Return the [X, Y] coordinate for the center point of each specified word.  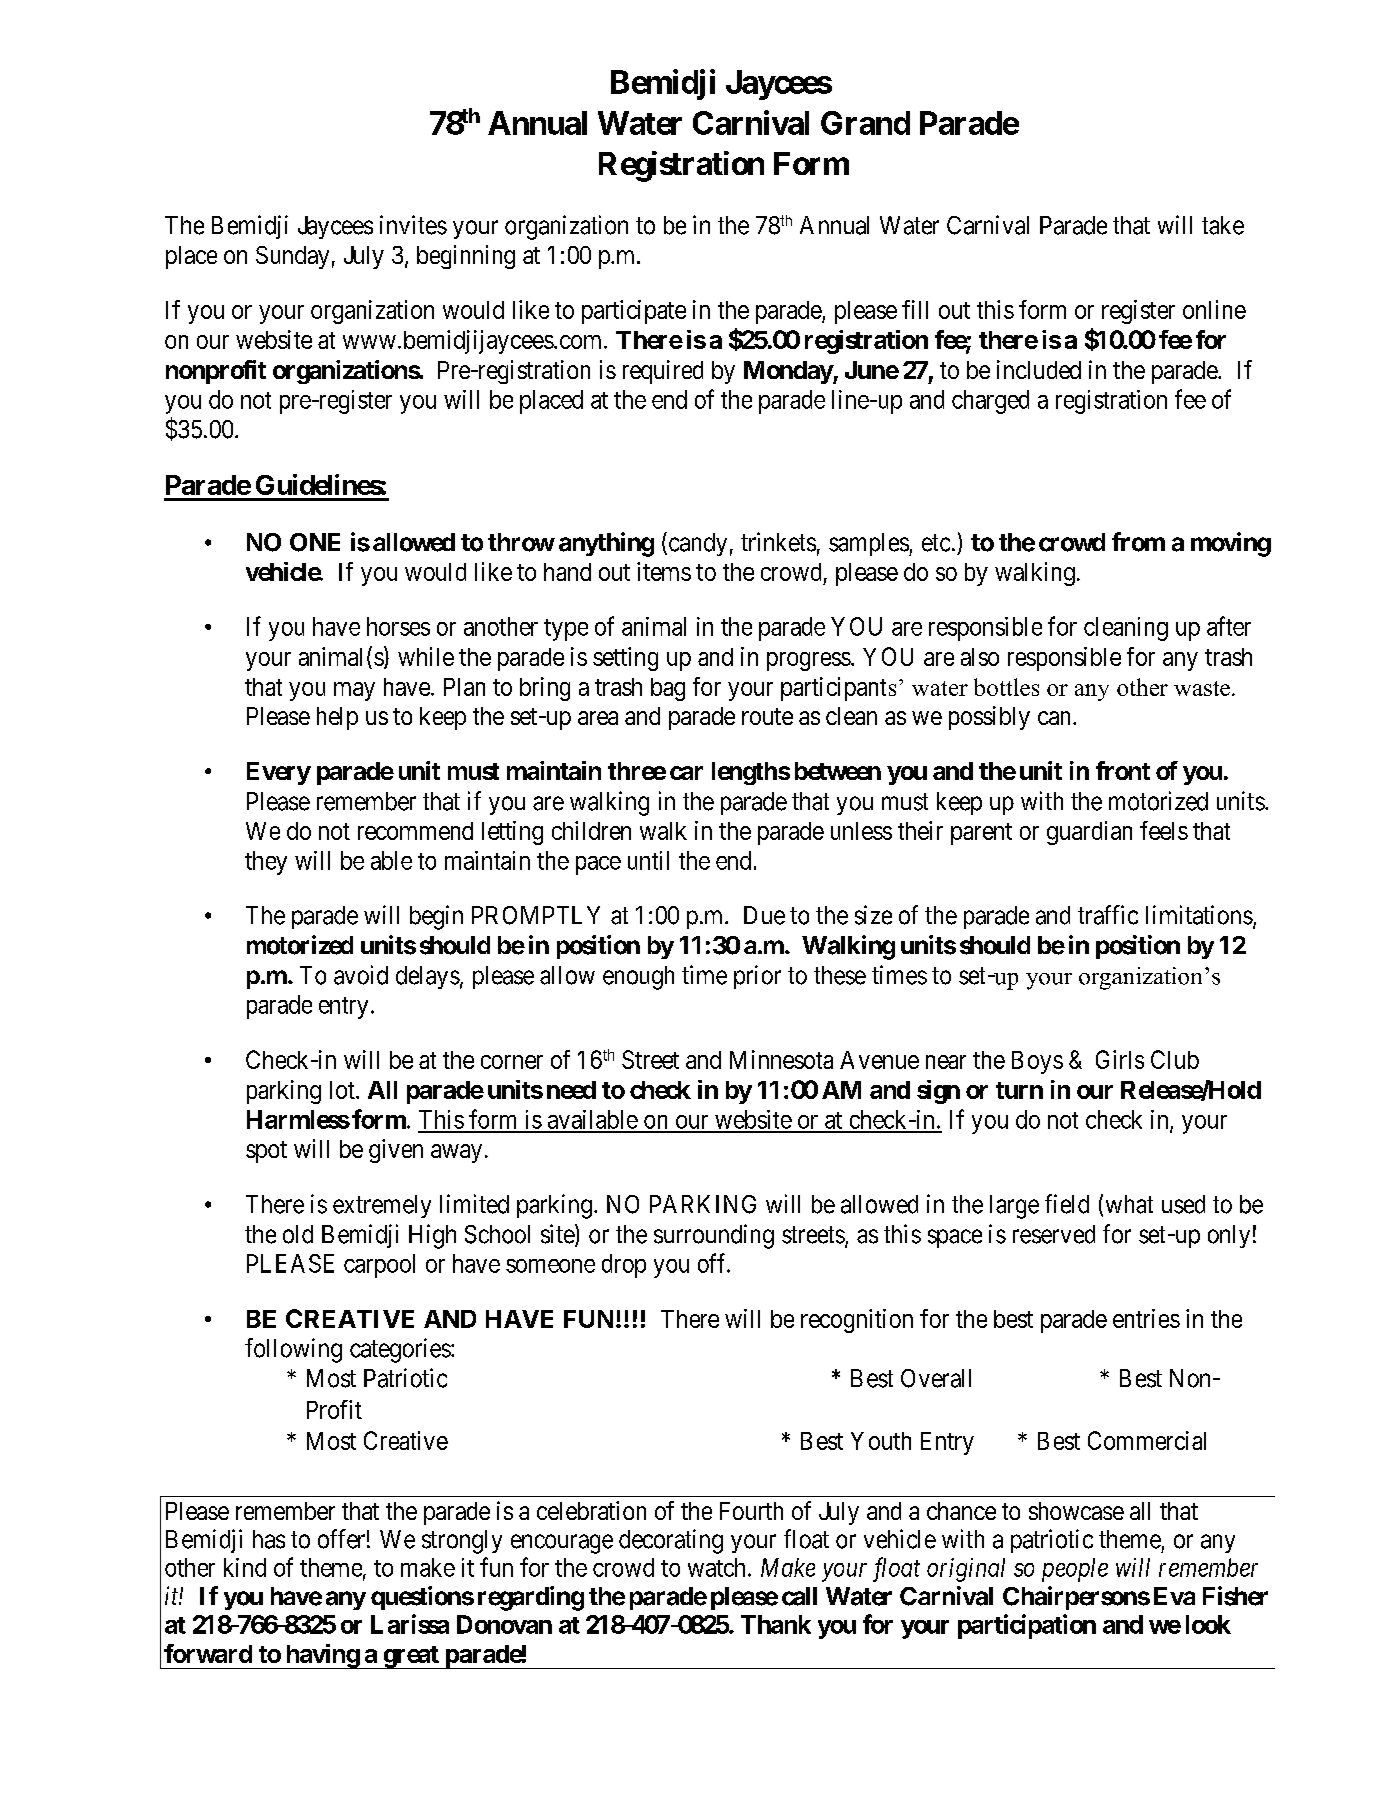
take [1223, 225]
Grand [865, 123]
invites [413, 225]
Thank [776, 1624]
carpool [379, 1266]
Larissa [410, 1624]
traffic [1108, 915]
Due [764, 915]
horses [398, 626]
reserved [1054, 1234]
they [266, 863]
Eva [1174, 1596]
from [1138, 542]
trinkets [778, 542]
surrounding [714, 1236]
